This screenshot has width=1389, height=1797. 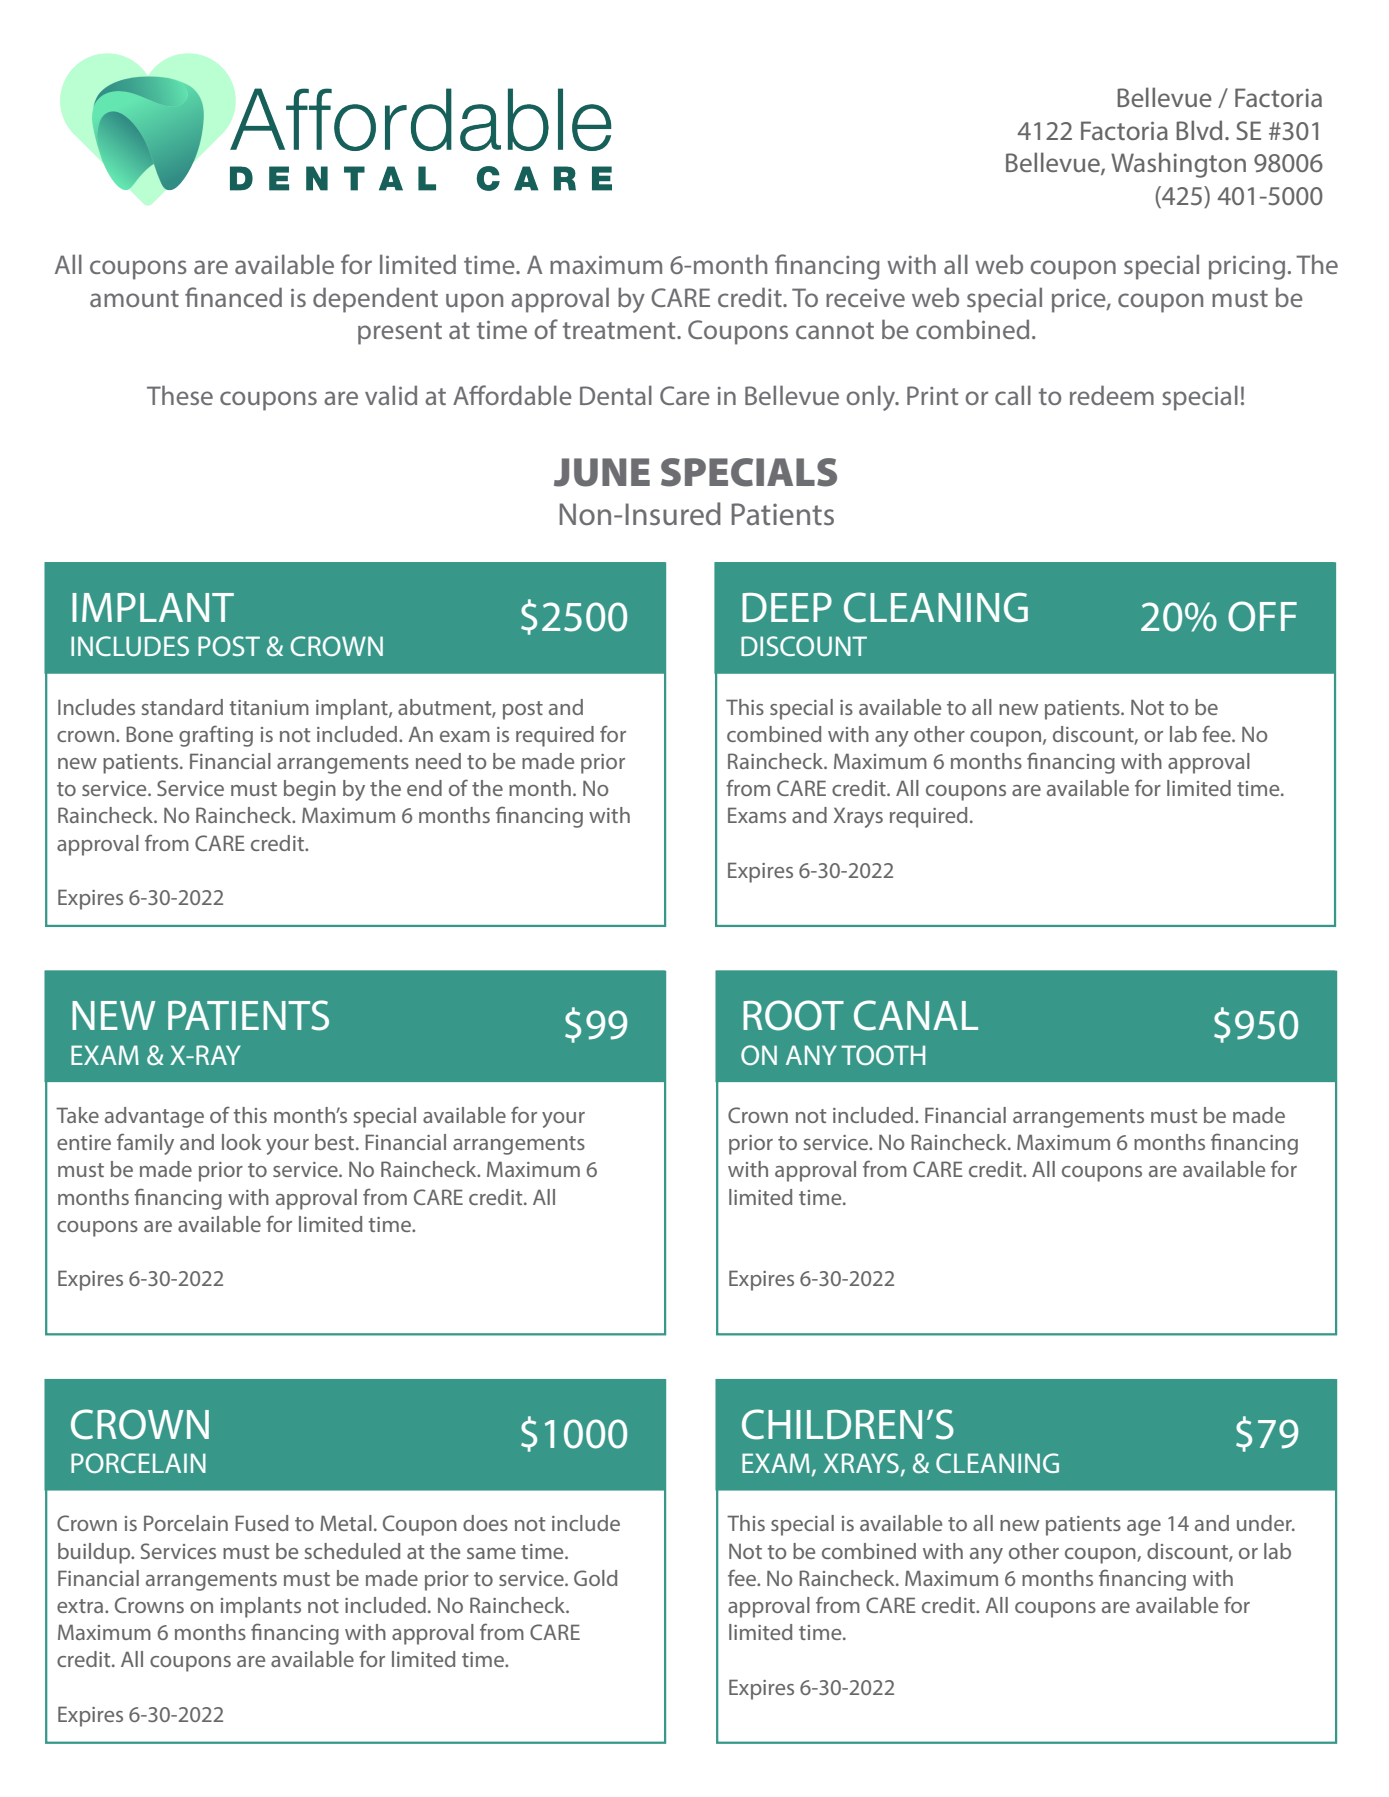 What do you see at coordinates (916, 1015) in the screenshot?
I see `CANAL` at bounding box center [916, 1015].
